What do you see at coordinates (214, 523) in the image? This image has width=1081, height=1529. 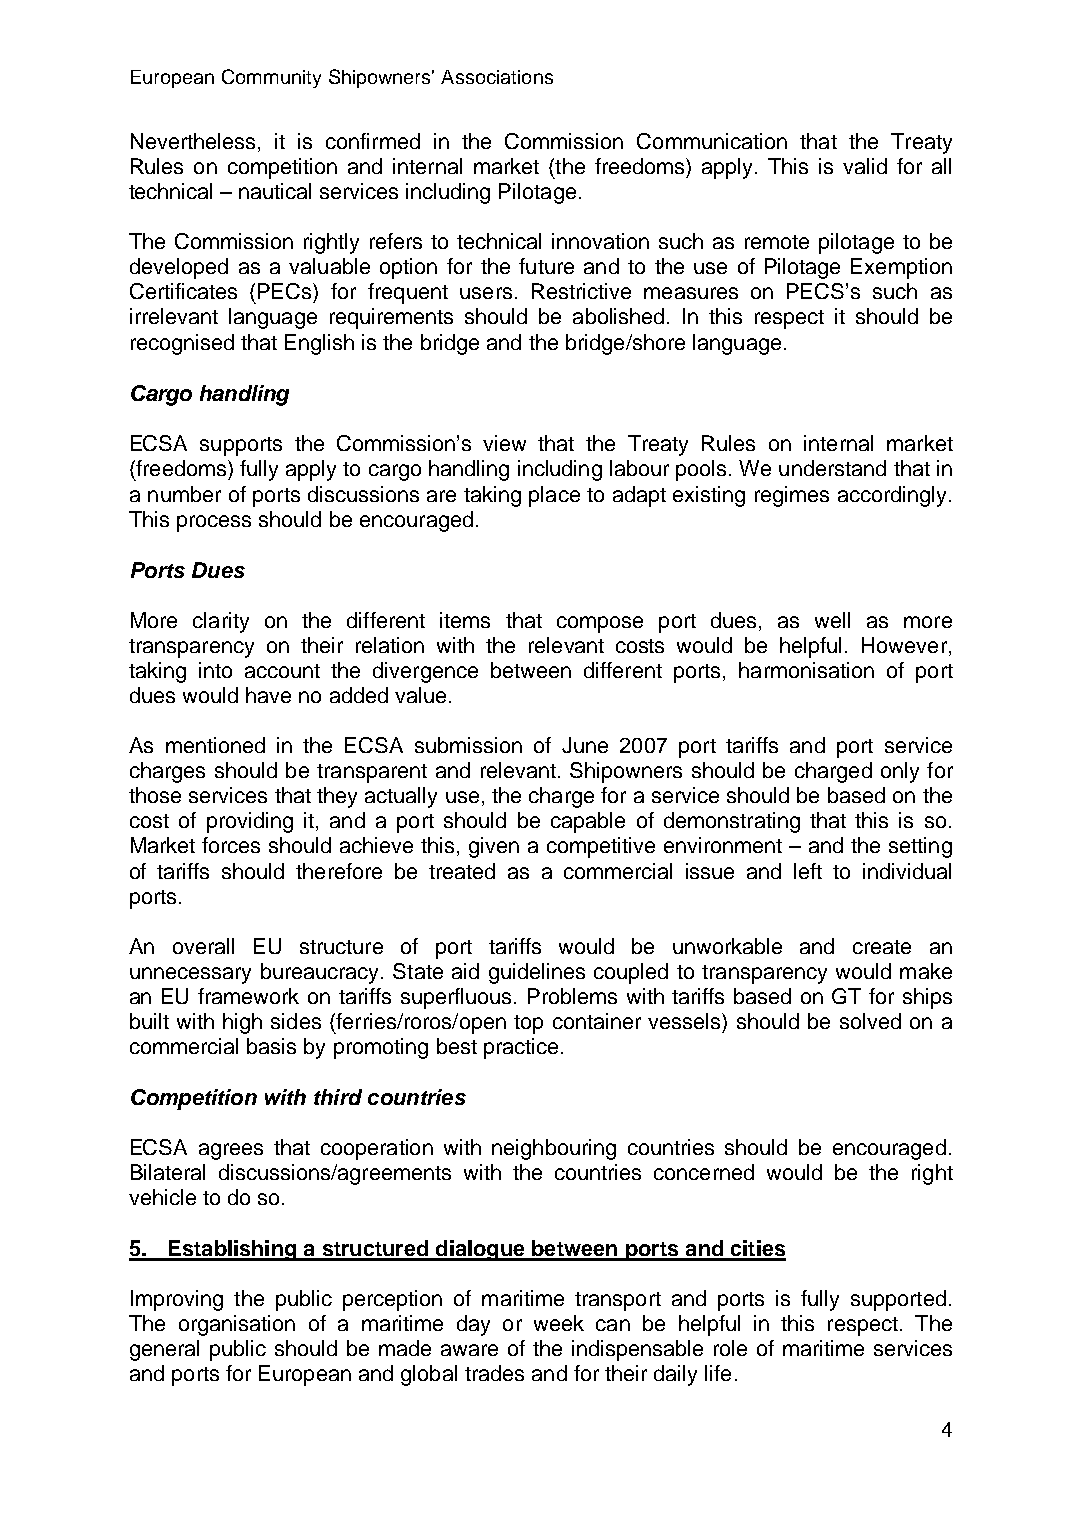 I see `process` at bounding box center [214, 523].
